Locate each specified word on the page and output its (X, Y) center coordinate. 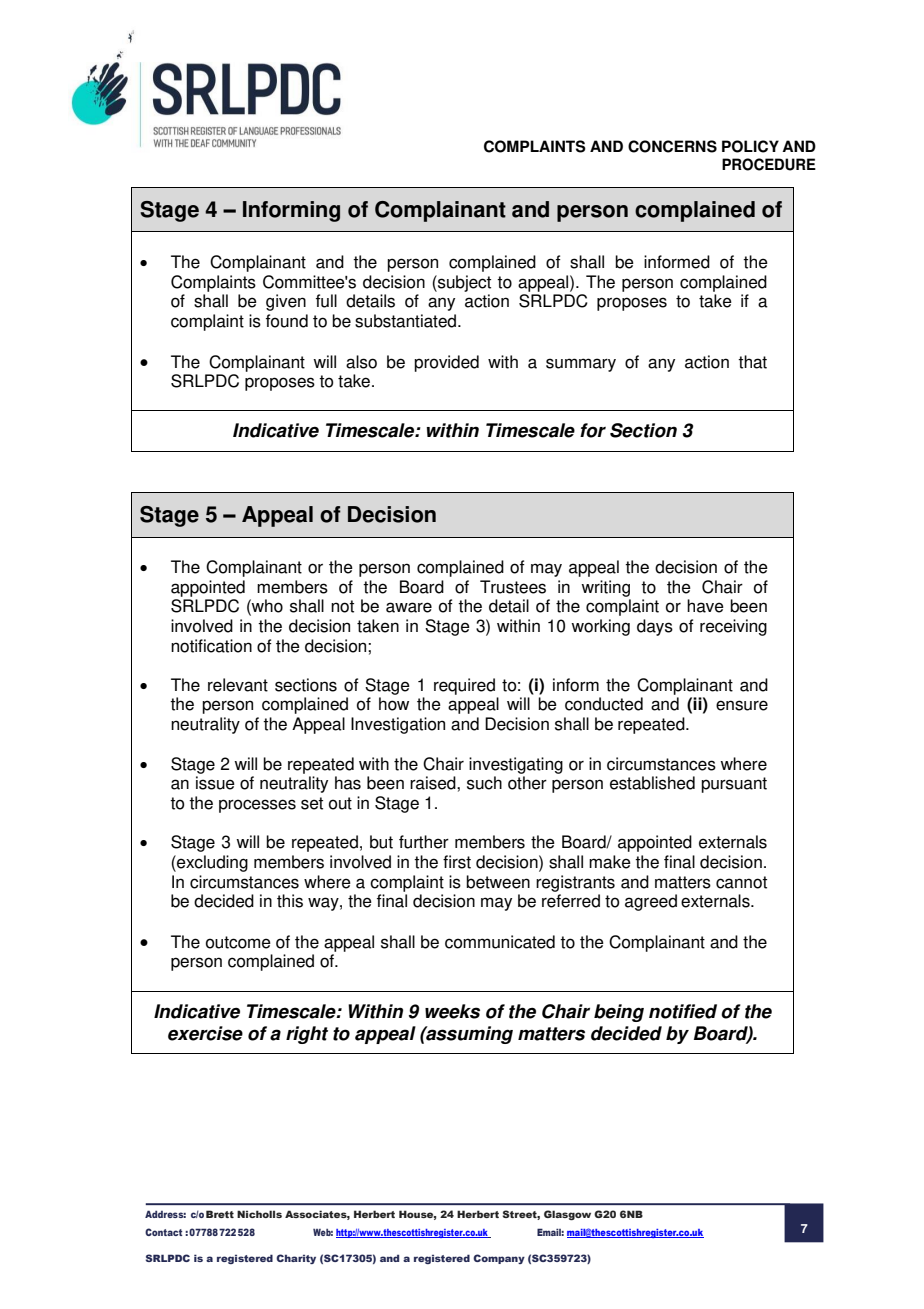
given (286, 302)
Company (499, 1259)
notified (683, 1011)
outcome (238, 942)
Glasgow (567, 1215)
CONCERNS (672, 146)
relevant (238, 685)
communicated (500, 942)
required (464, 686)
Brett (220, 1214)
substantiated (407, 321)
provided (446, 363)
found (287, 321)
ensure (742, 705)
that (752, 362)
